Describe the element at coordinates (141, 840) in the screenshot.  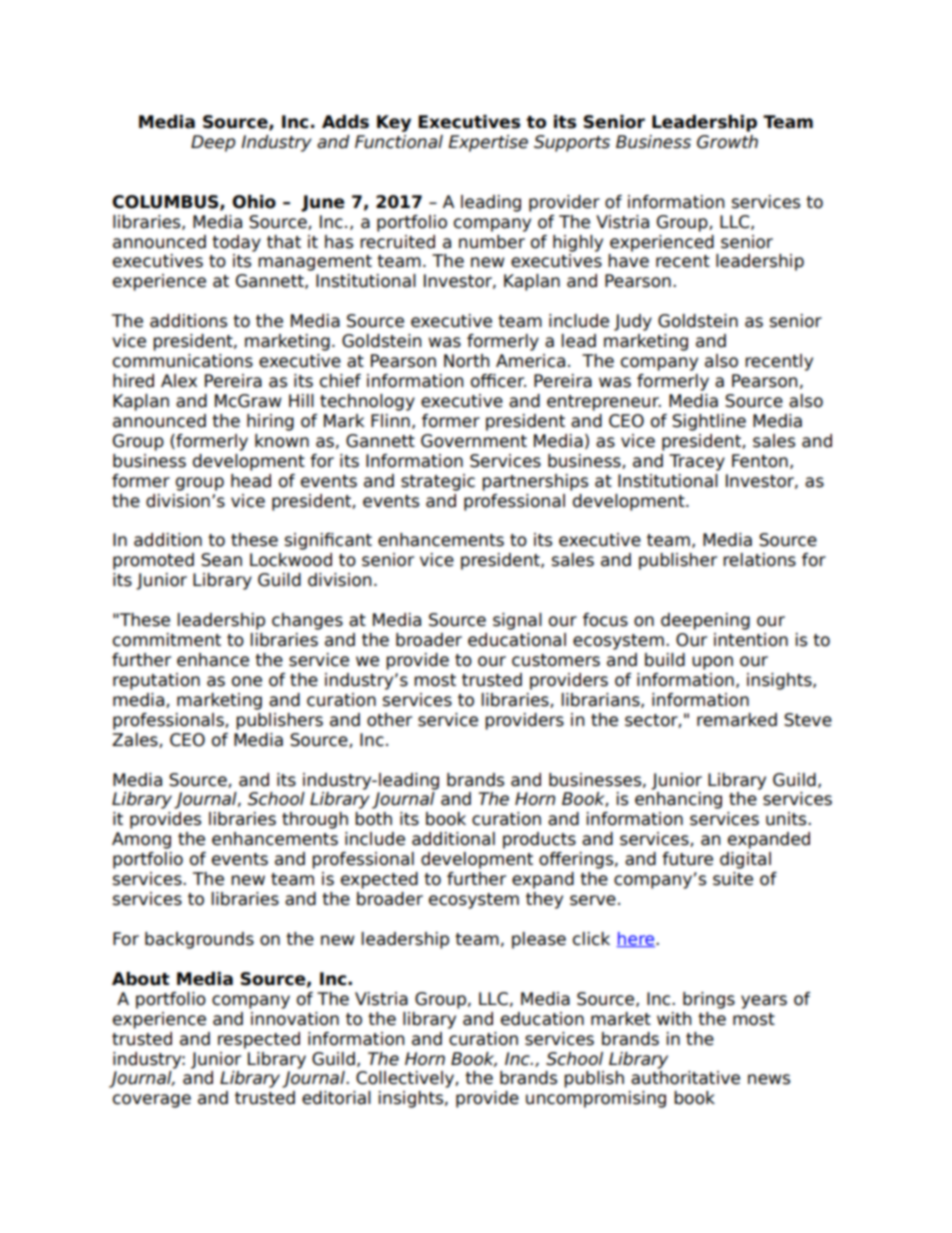
I see `Among` at that location.
